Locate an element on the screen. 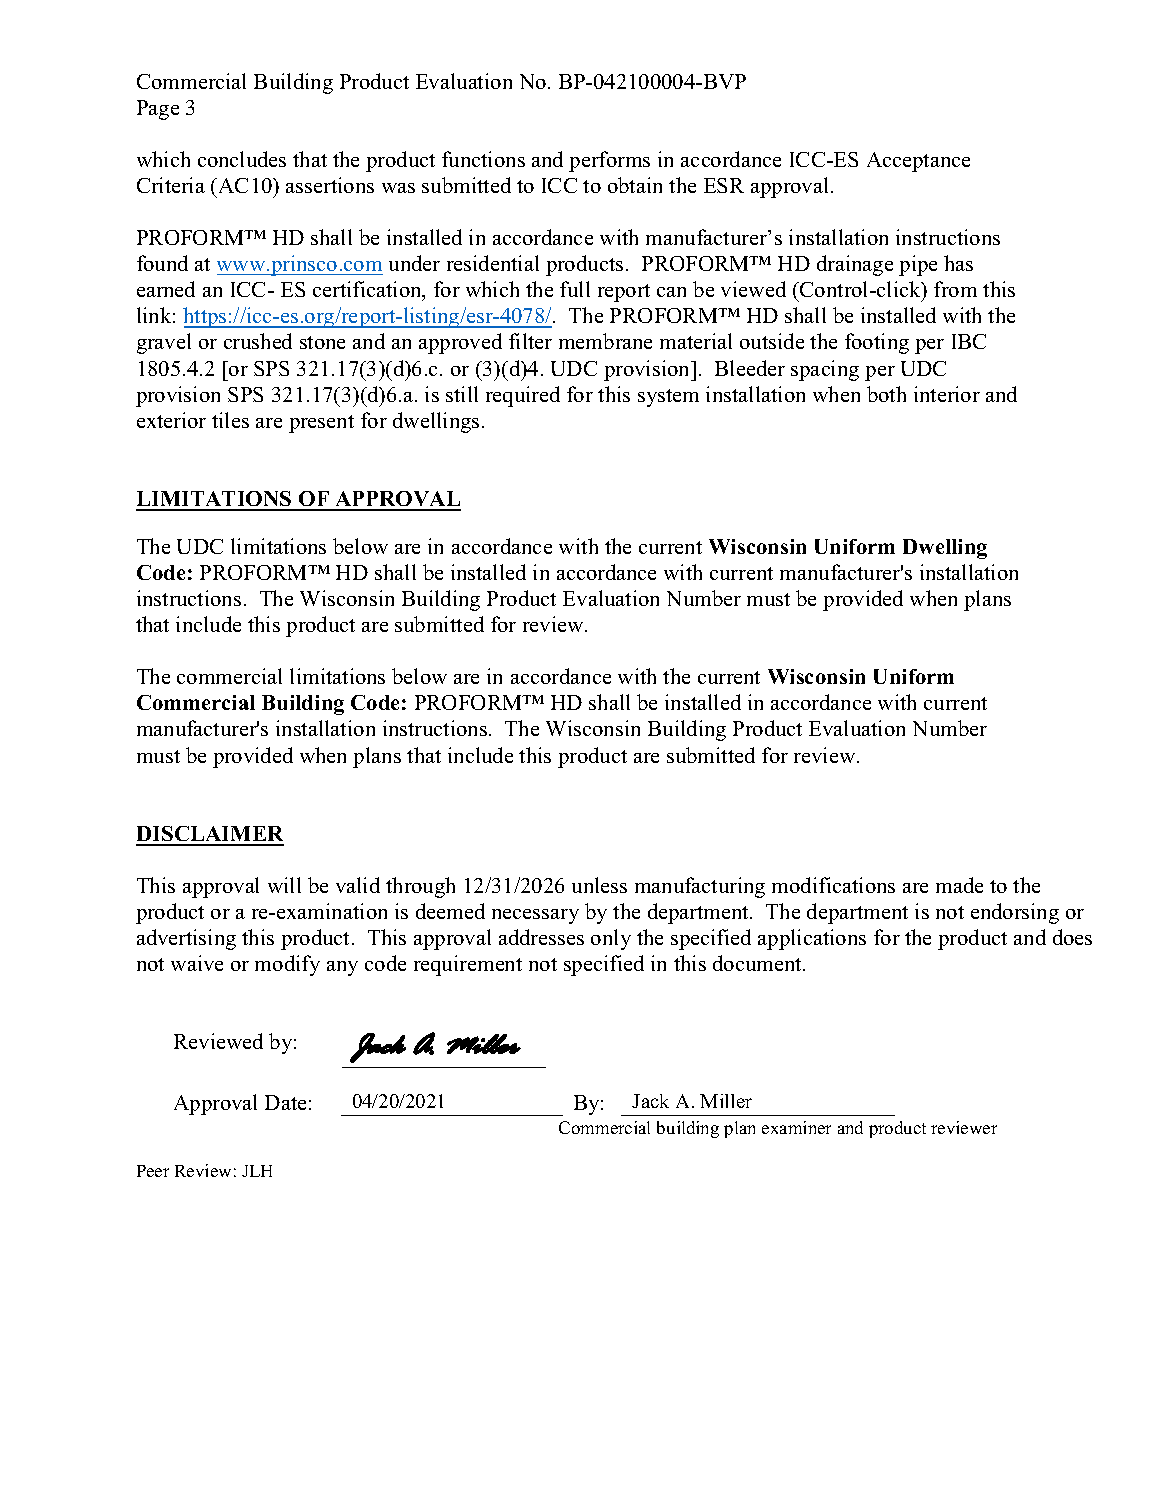 The width and height of the screenshot is (1157, 1497). Peer is located at coordinates (153, 1171).
